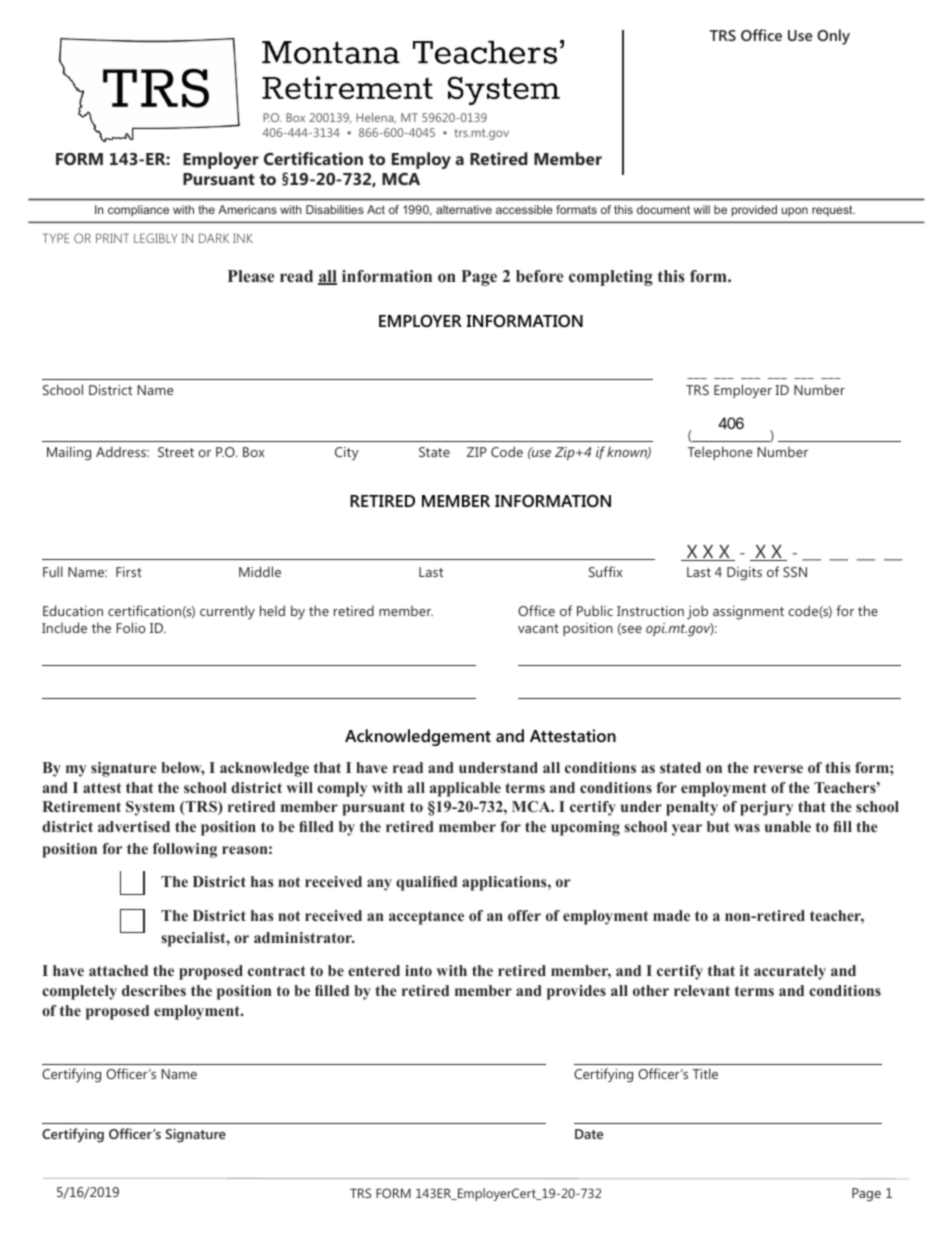 Image resolution: width=952 pixels, height=1233 pixels. What do you see at coordinates (129, 572) in the screenshot?
I see `First` at bounding box center [129, 572].
